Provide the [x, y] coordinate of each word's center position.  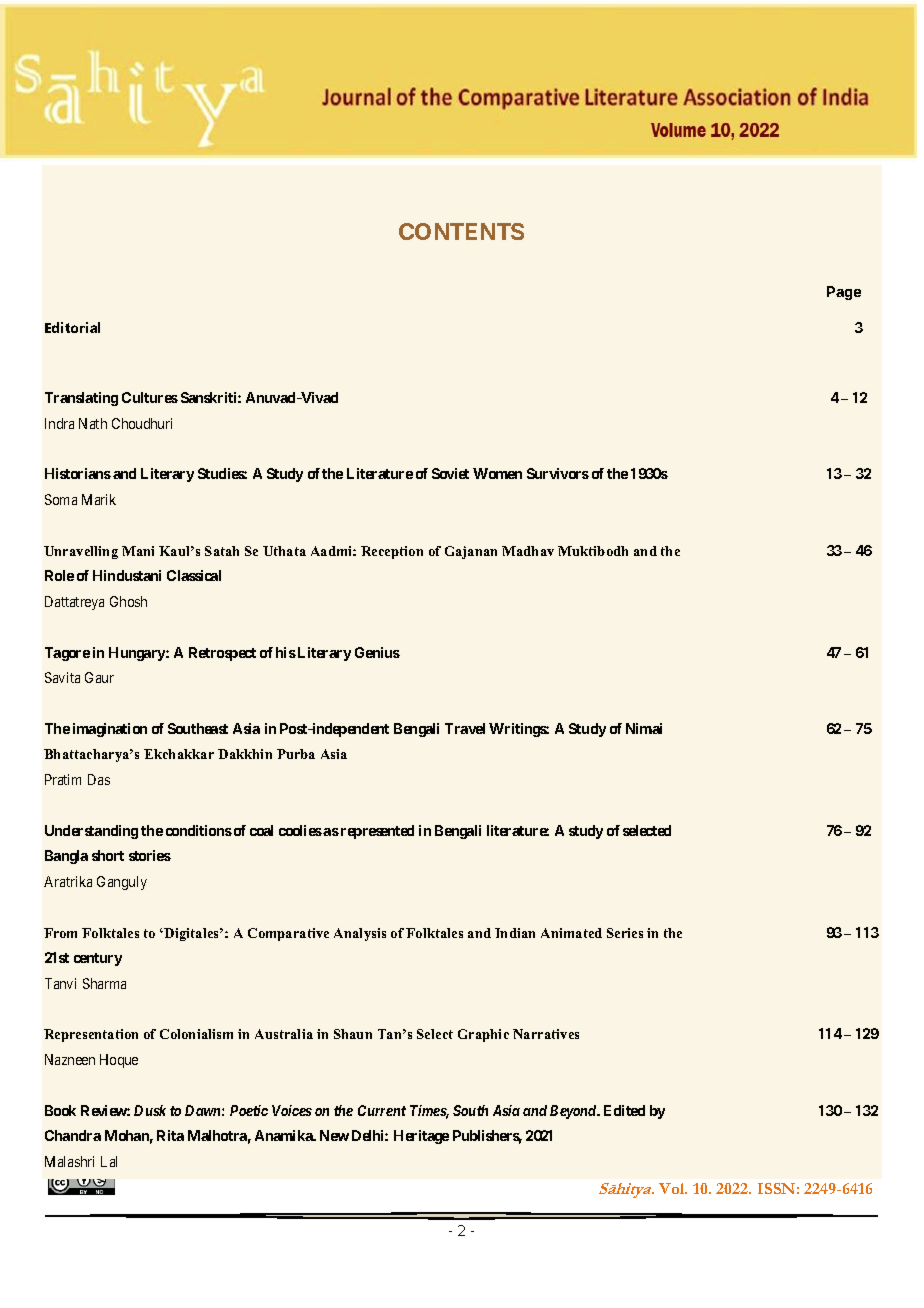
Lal [109, 1161]
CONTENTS [461, 231]
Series [625, 933]
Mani [138, 551]
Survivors [558, 473]
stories [150, 855]
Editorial [72, 327]
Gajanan [471, 552]
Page [844, 293]
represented [377, 832]
